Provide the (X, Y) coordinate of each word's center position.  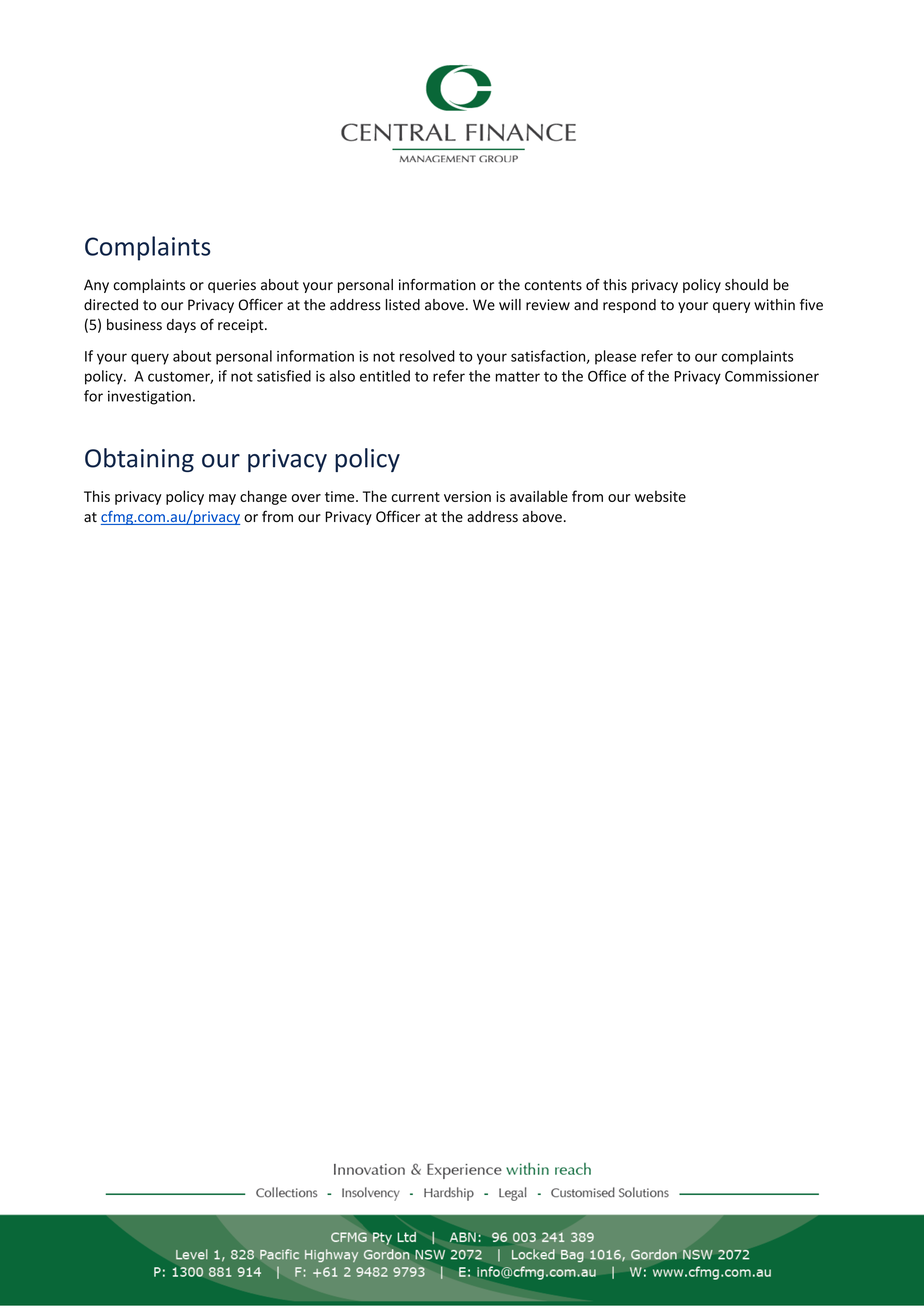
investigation (149, 397)
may (222, 499)
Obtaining (139, 460)
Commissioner (772, 376)
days (181, 326)
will (510, 304)
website (660, 496)
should (746, 285)
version (467, 496)
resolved (427, 356)
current (415, 497)
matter (518, 377)
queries (232, 286)
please (615, 357)
